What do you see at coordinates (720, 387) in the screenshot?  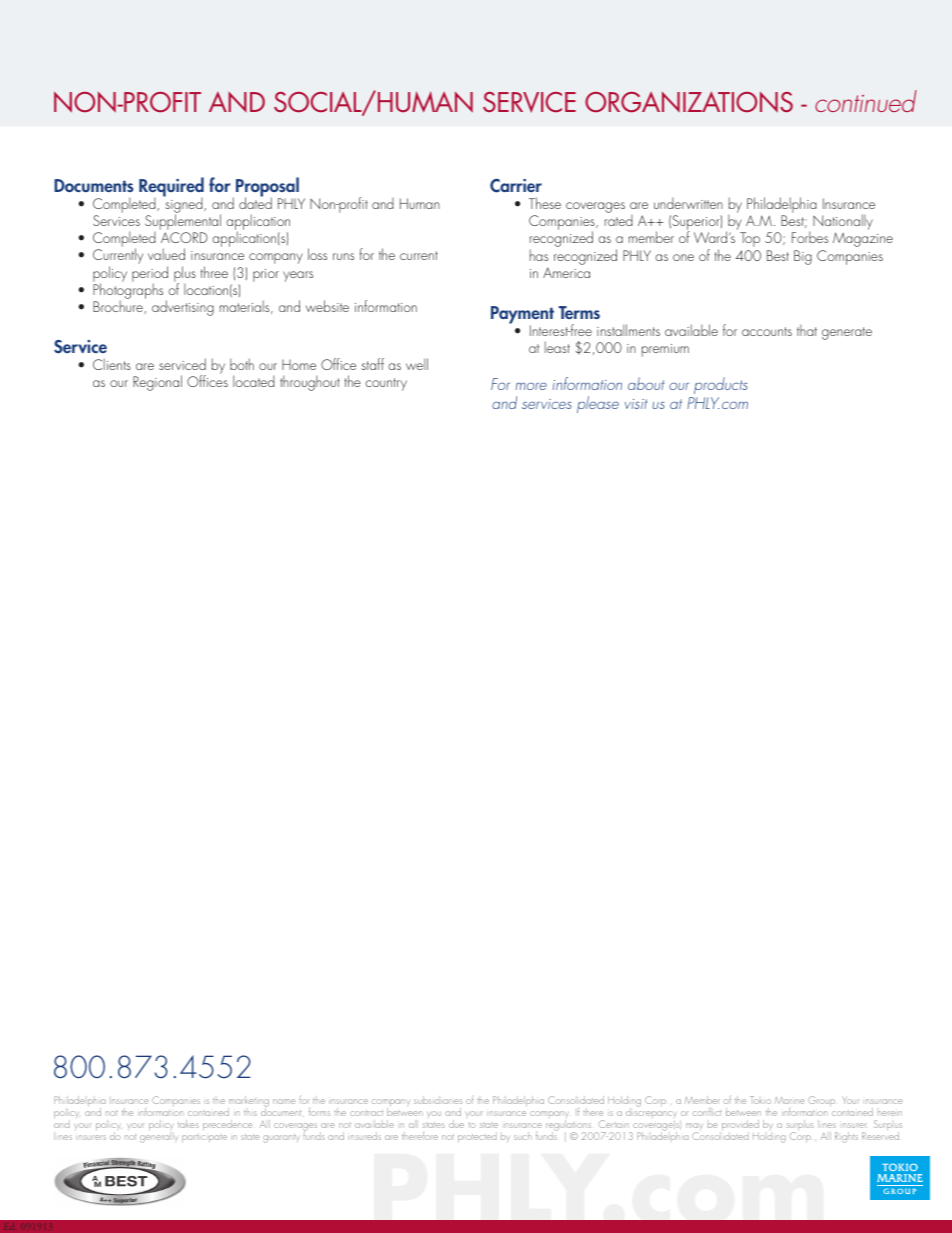 I see `products` at bounding box center [720, 387].
